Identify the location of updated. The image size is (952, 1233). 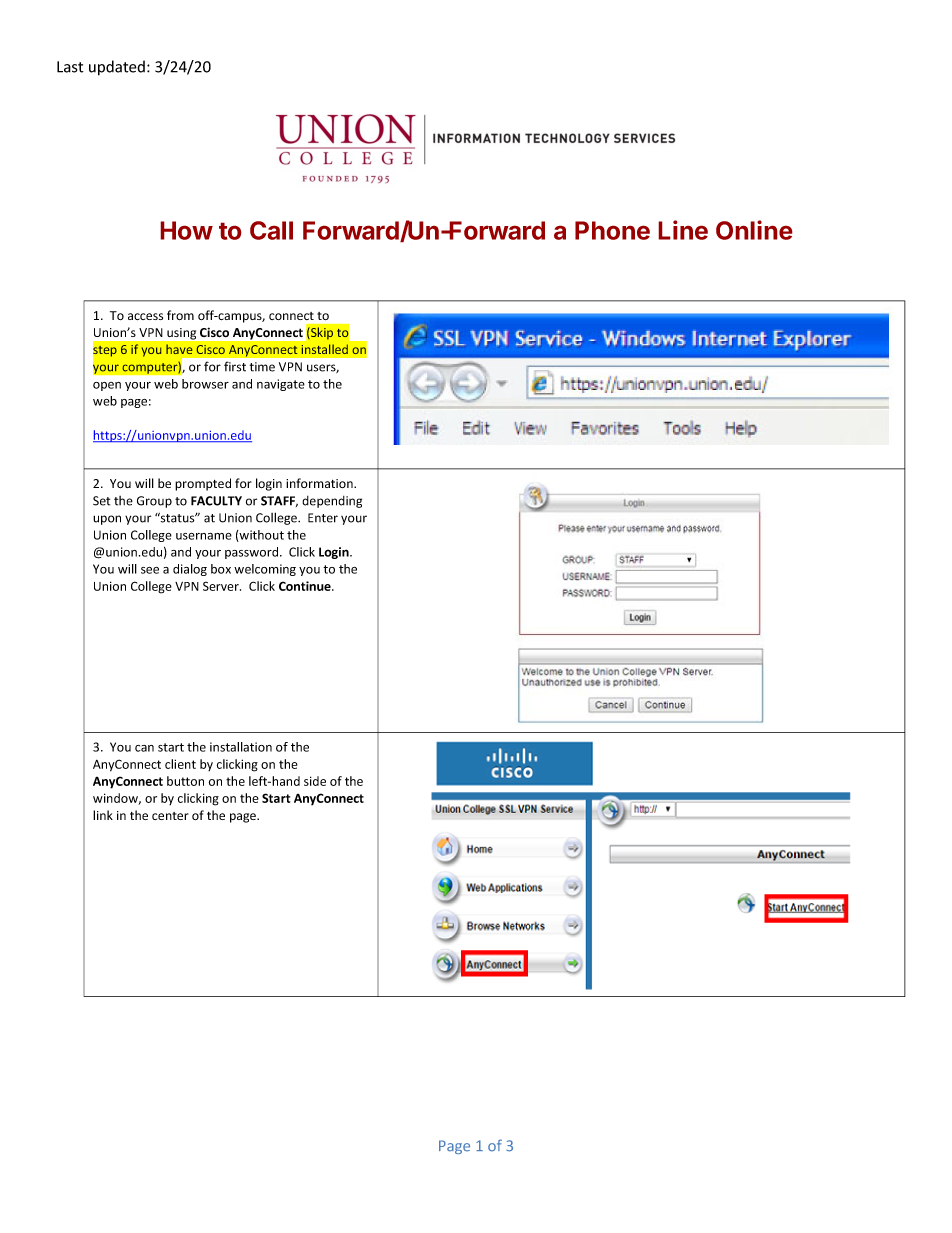
(117, 68).
